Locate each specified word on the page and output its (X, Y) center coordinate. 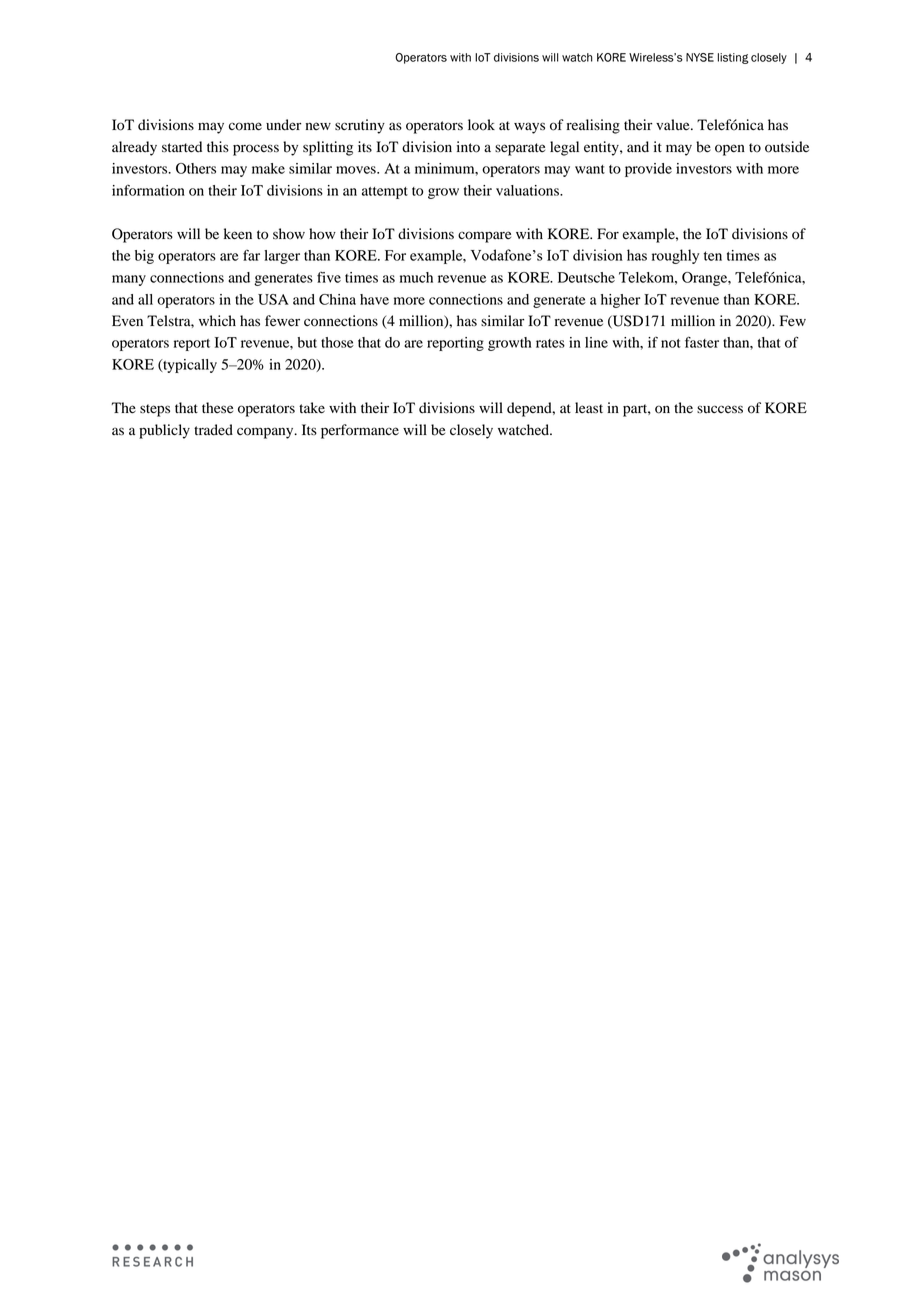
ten (712, 256)
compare (484, 237)
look (481, 125)
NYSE (700, 57)
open (730, 150)
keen (238, 234)
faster (702, 342)
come (245, 126)
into (468, 147)
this (218, 146)
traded (213, 430)
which (217, 320)
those (337, 342)
